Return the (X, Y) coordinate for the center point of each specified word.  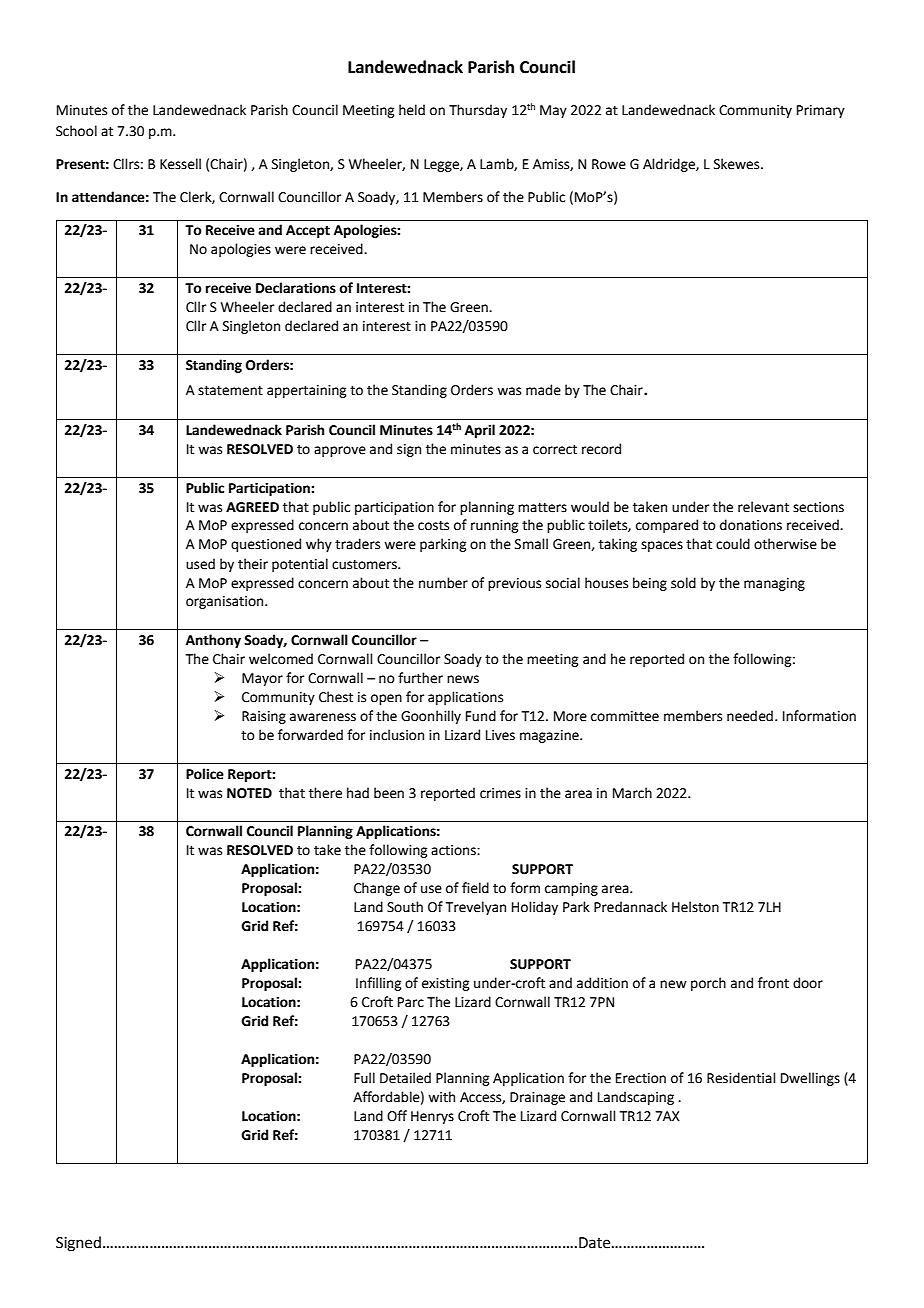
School (76, 131)
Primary (821, 111)
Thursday (478, 111)
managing (774, 584)
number (443, 583)
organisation (226, 602)
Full (364, 1078)
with (441, 1097)
